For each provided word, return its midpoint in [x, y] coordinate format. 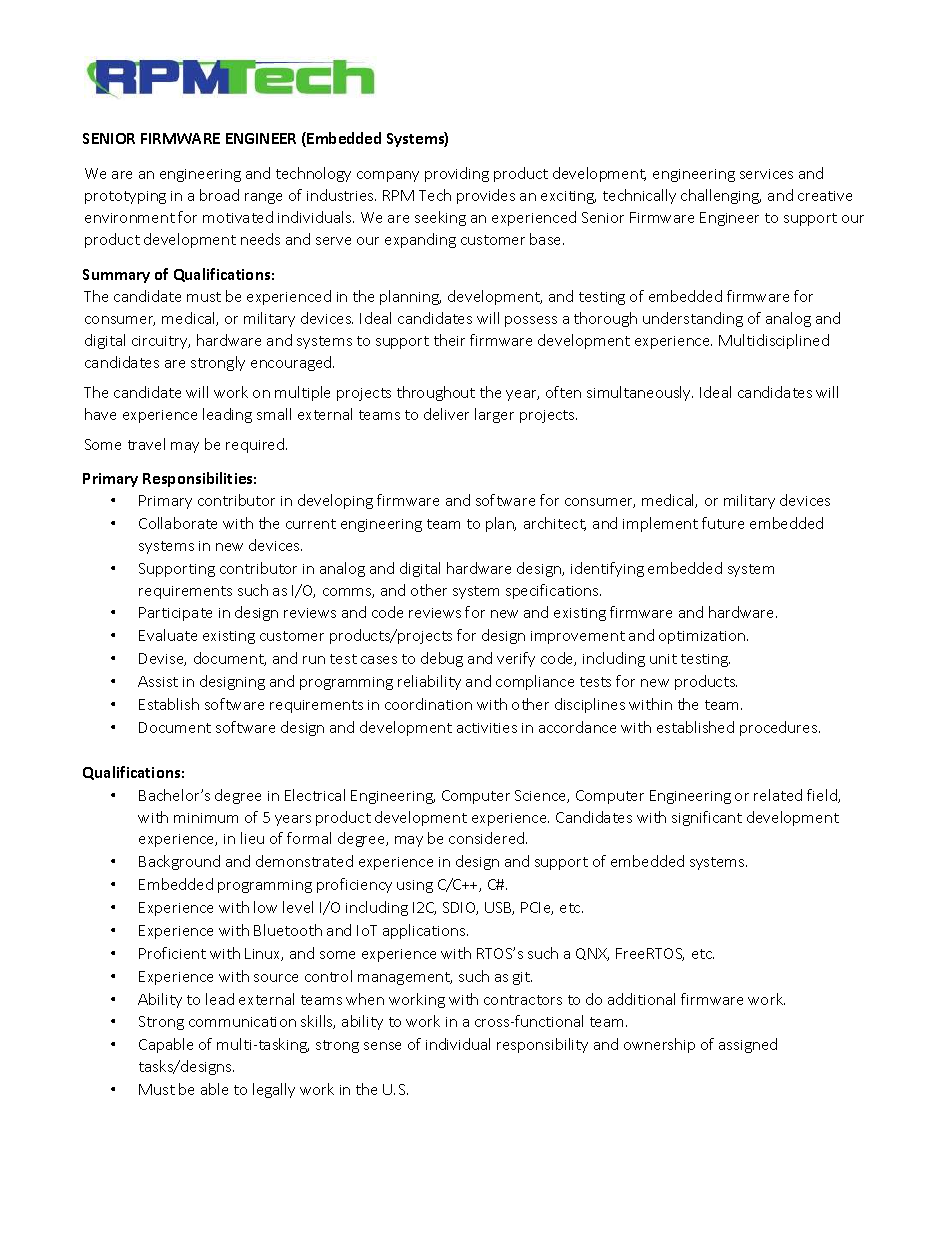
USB [499, 908]
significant [707, 818]
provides [486, 196]
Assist [158, 681]
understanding [693, 319]
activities [487, 728]
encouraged [292, 363]
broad [219, 195]
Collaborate [178, 523]
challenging [721, 196]
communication [242, 1022]
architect [555, 524]
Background [179, 862]
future [723, 523]
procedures [780, 728]
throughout [436, 393]
